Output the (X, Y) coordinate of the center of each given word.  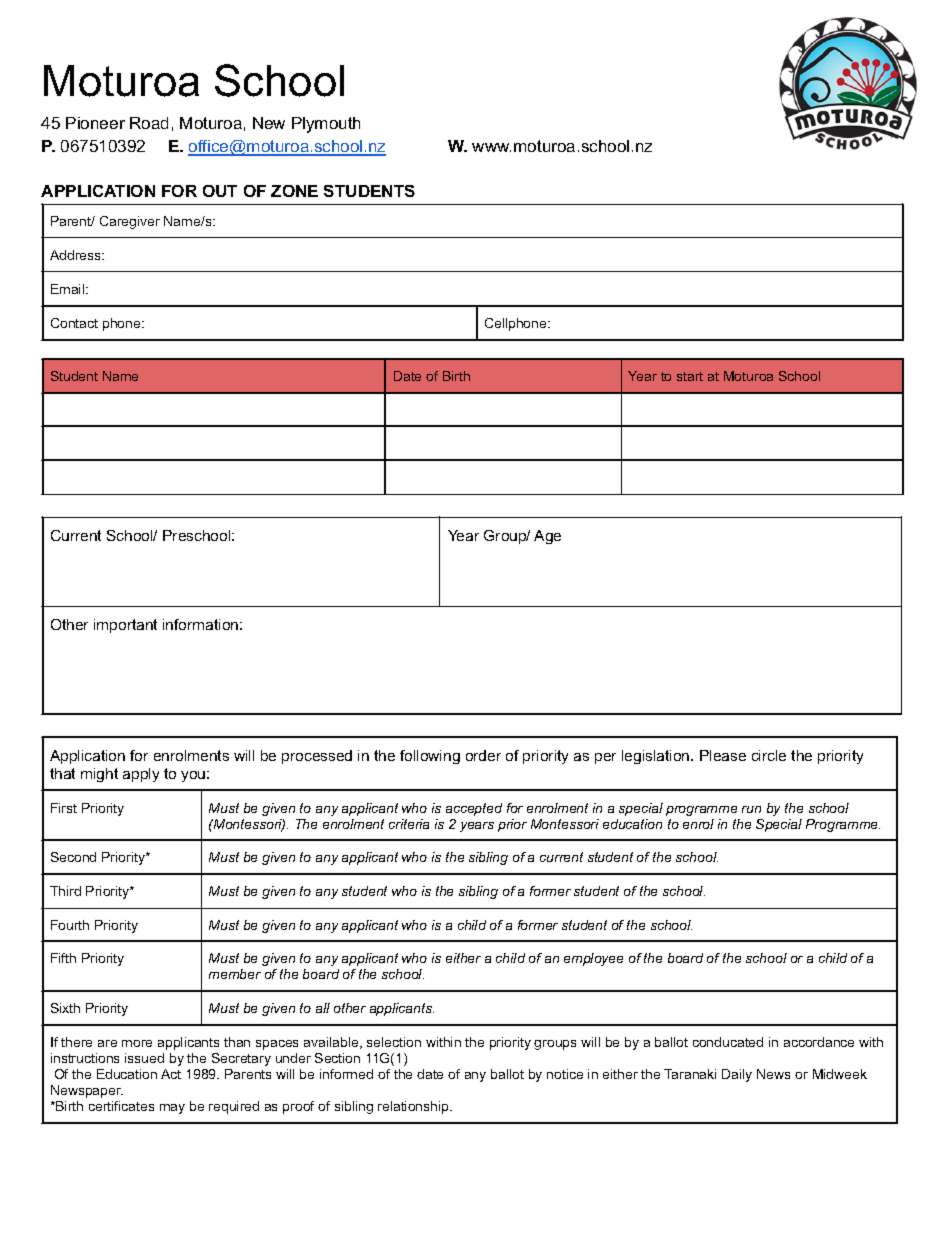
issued (144, 1058)
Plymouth (326, 125)
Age (547, 537)
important (125, 626)
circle (769, 755)
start (690, 376)
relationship (414, 1107)
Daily (737, 1075)
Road (149, 123)
